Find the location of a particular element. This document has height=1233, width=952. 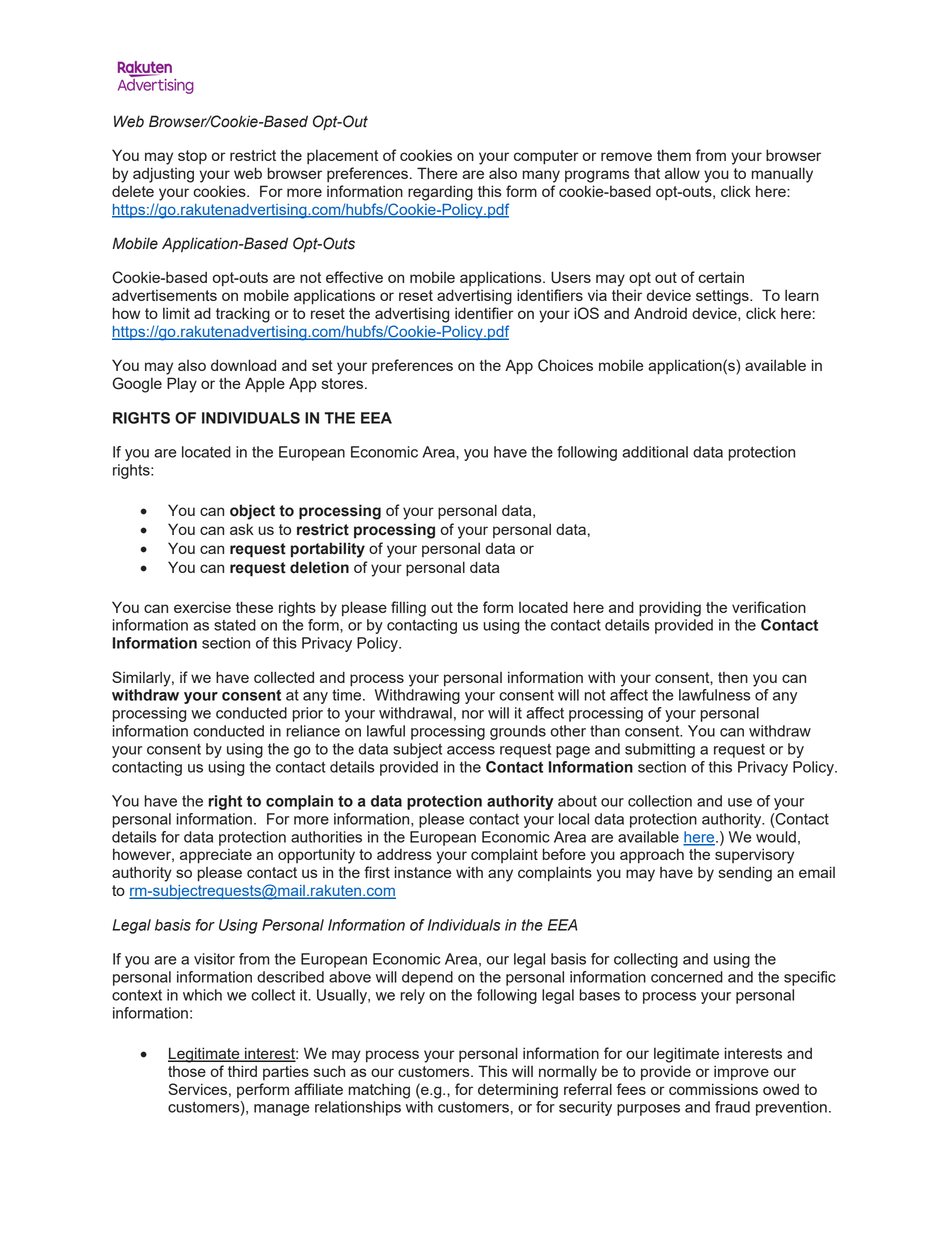

stated is located at coordinates (235, 625).
